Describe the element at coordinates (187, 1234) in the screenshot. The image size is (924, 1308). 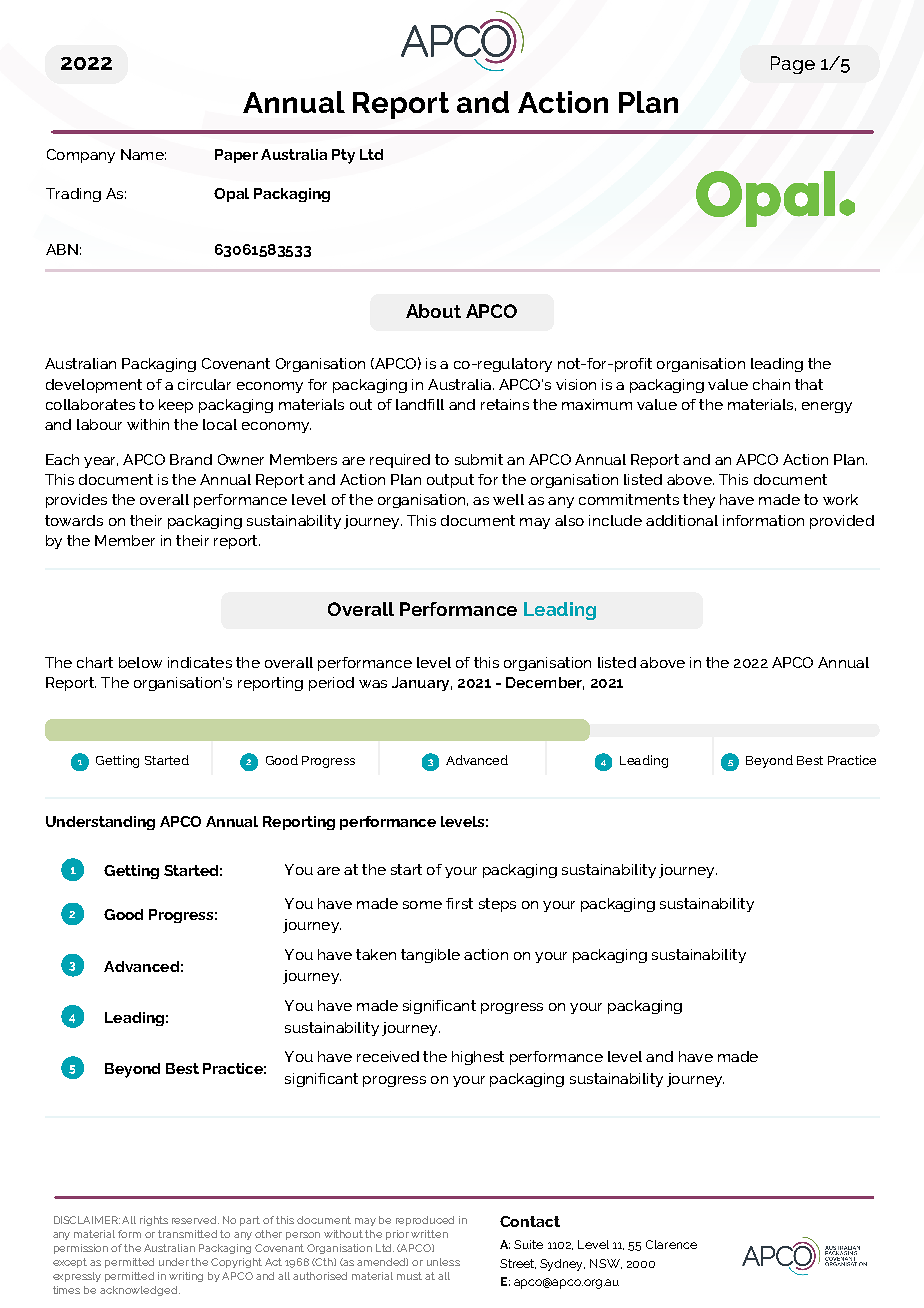
I see `transmitted` at that location.
